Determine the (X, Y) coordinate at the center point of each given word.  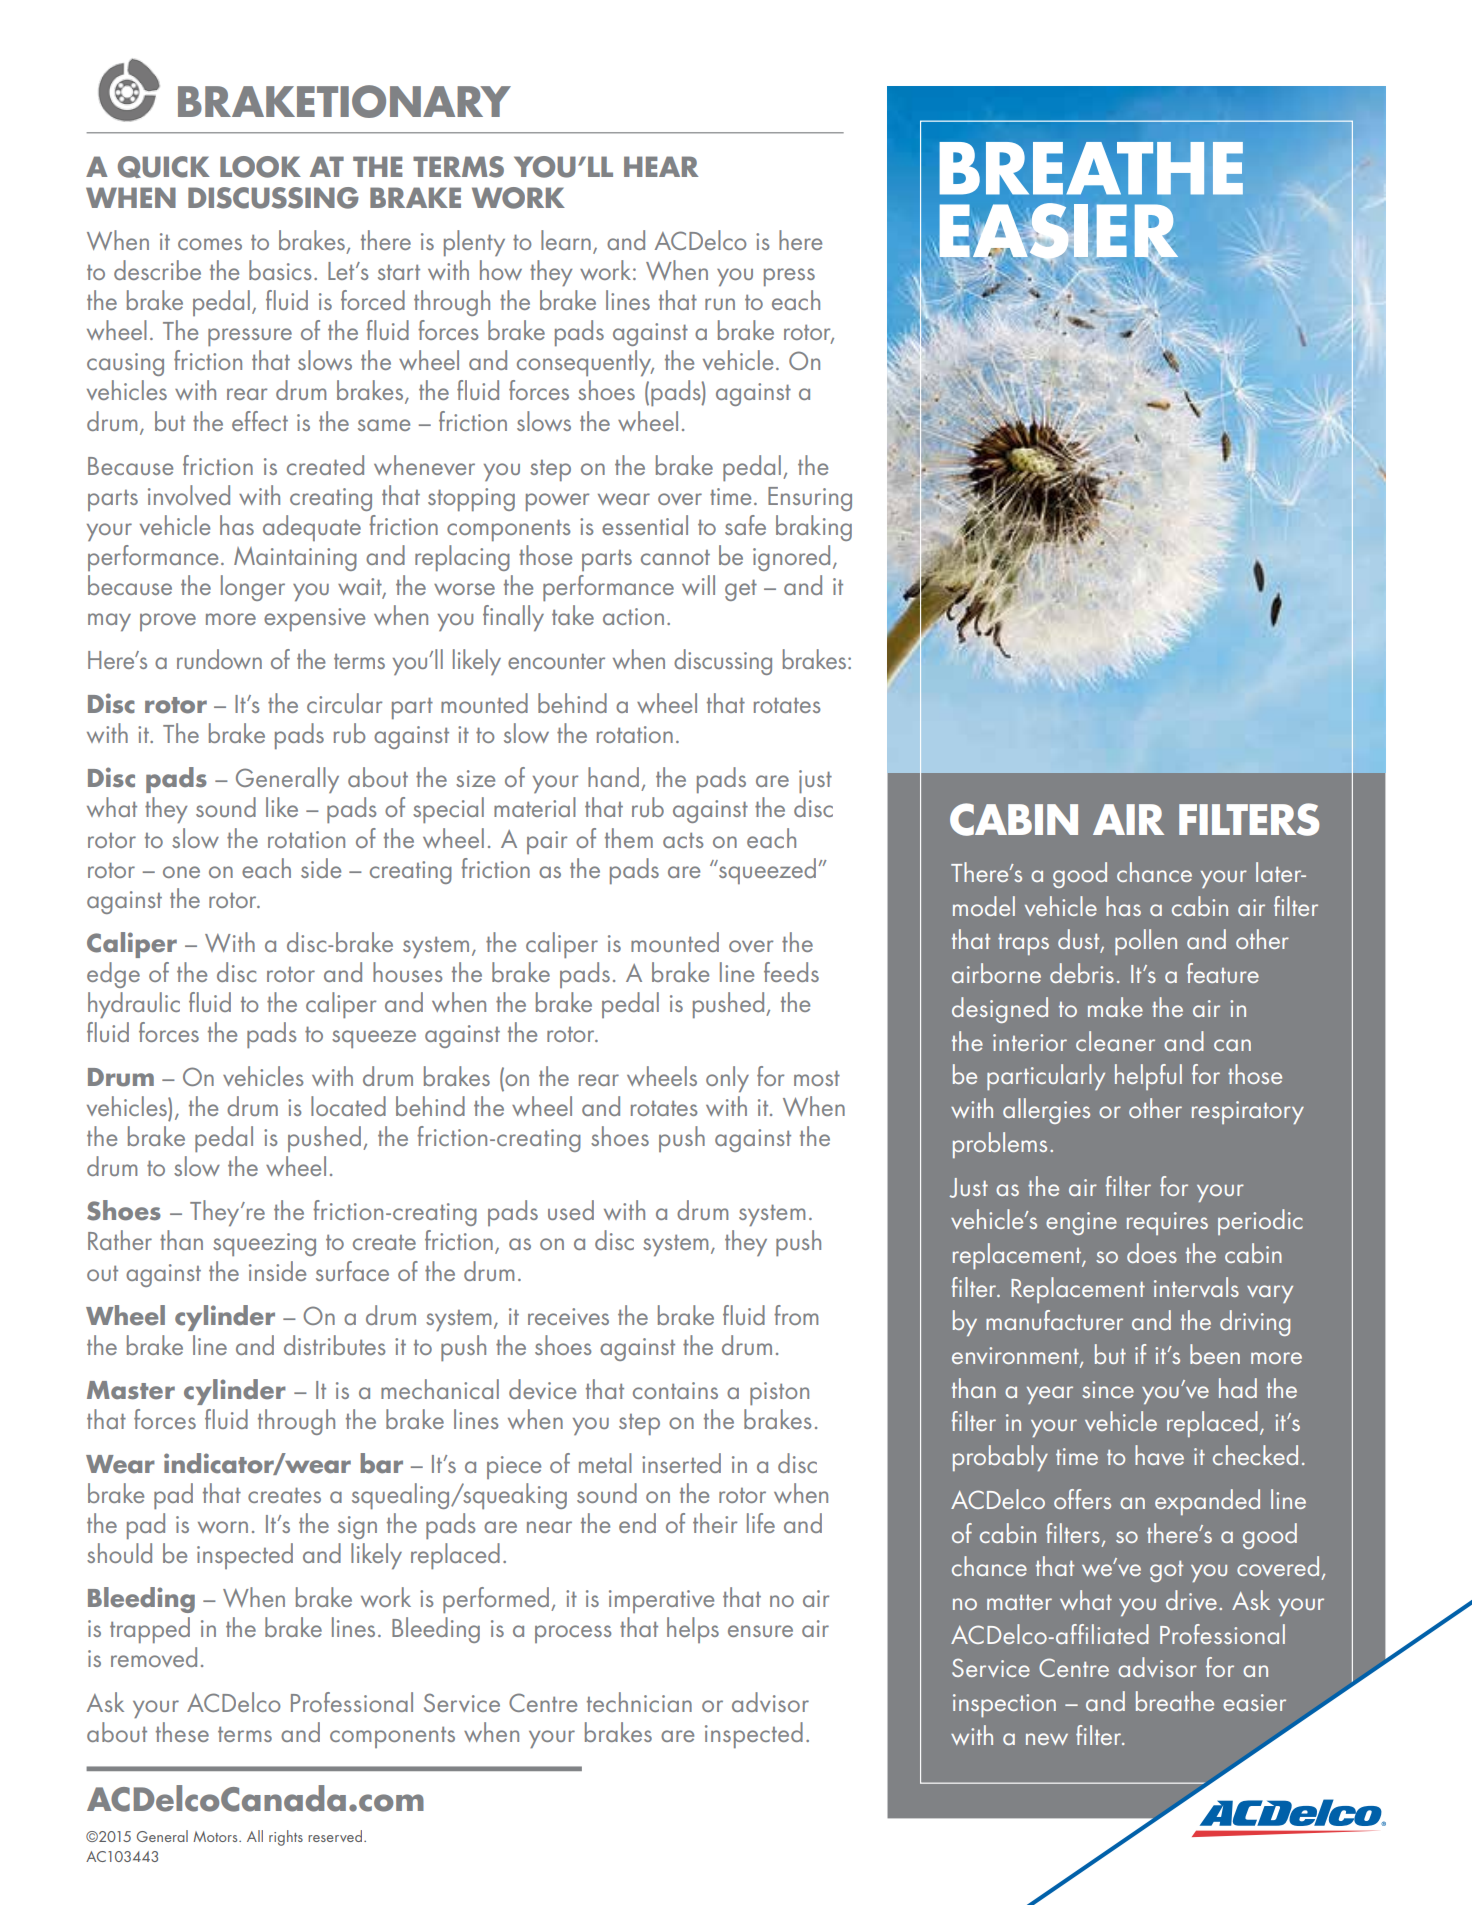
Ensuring (810, 499)
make (1115, 1007)
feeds (791, 972)
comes (210, 244)
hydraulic (134, 1005)
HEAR (661, 166)
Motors (216, 1836)
